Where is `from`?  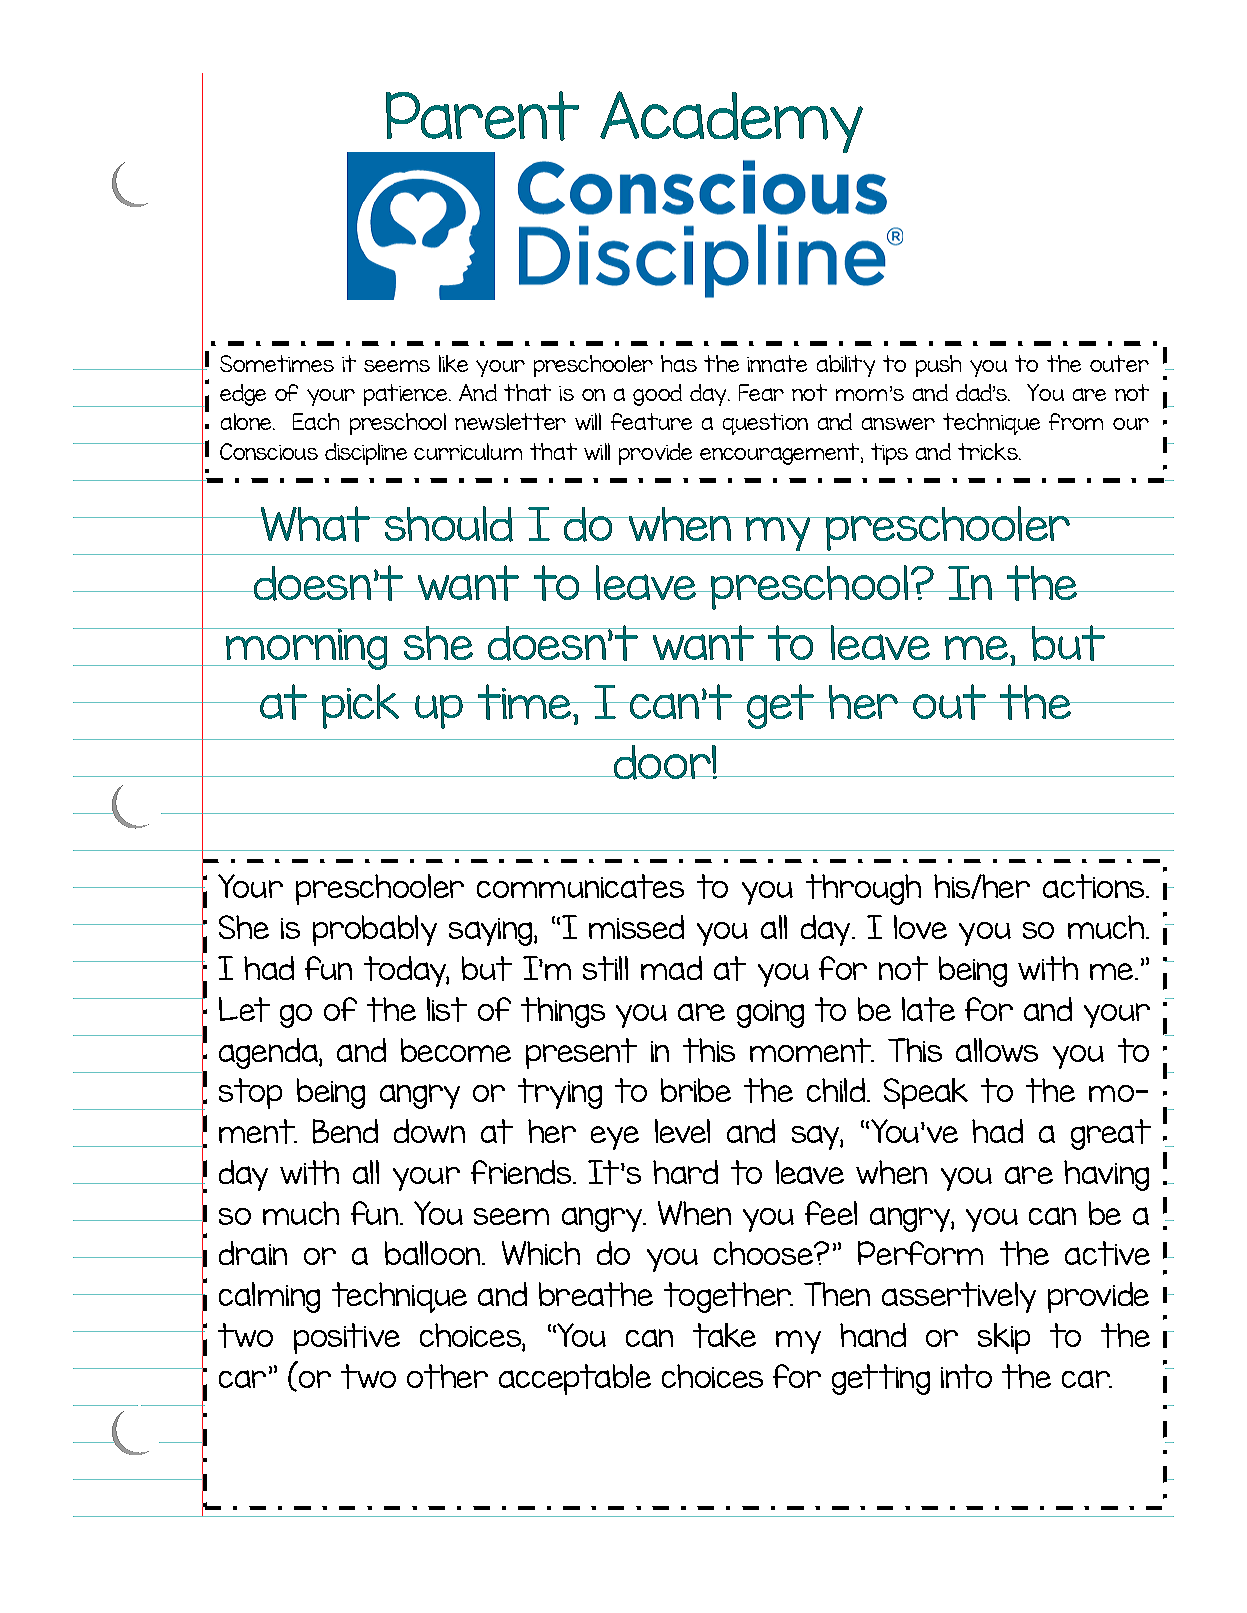 from is located at coordinates (1076, 421).
